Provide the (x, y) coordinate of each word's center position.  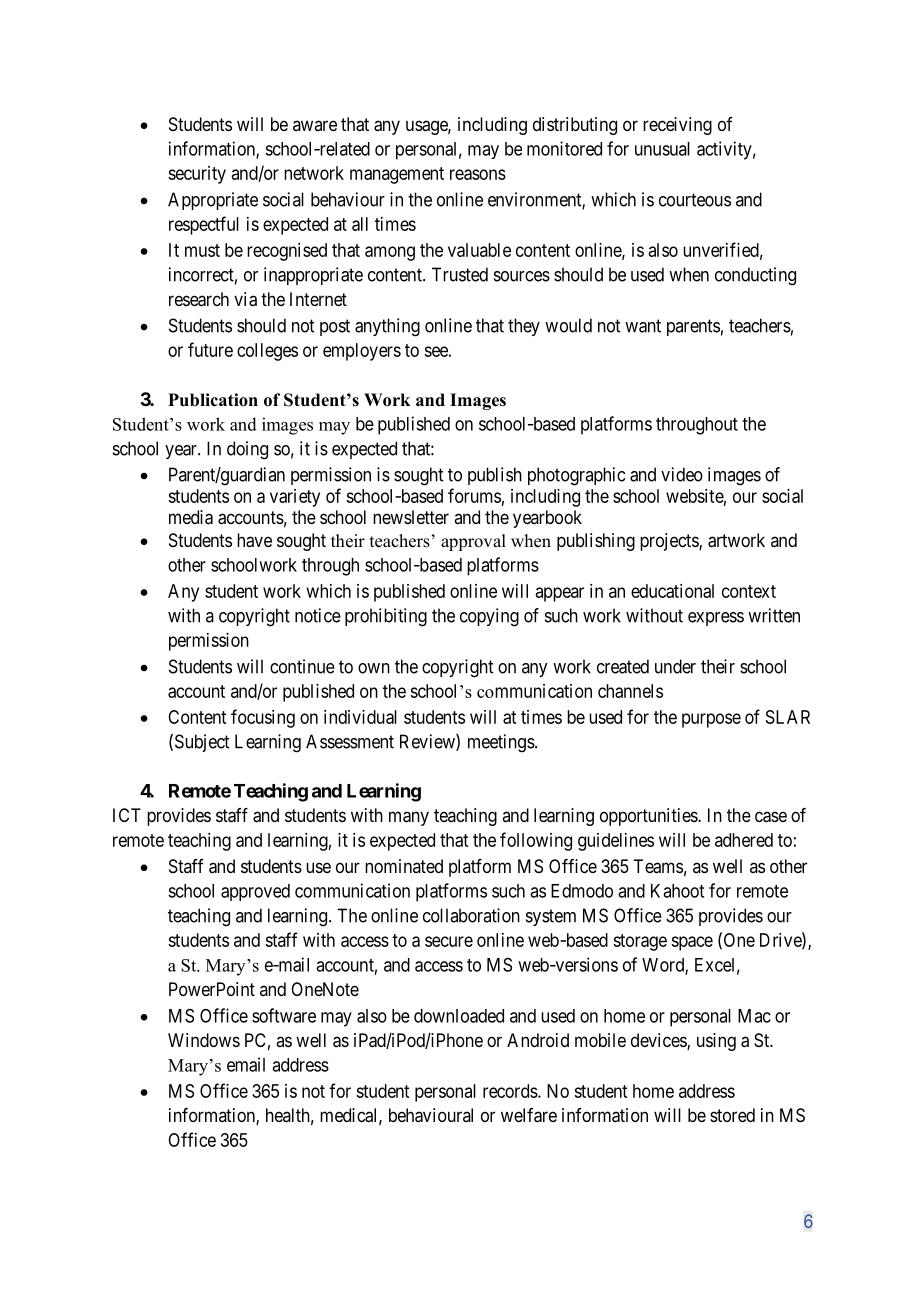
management (397, 175)
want (643, 326)
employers (362, 352)
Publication (213, 400)
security (197, 175)
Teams (658, 866)
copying (489, 617)
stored (732, 1115)
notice (318, 615)
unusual (662, 149)
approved (255, 892)
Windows (204, 1040)
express (716, 619)
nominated (404, 866)
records (510, 1091)
